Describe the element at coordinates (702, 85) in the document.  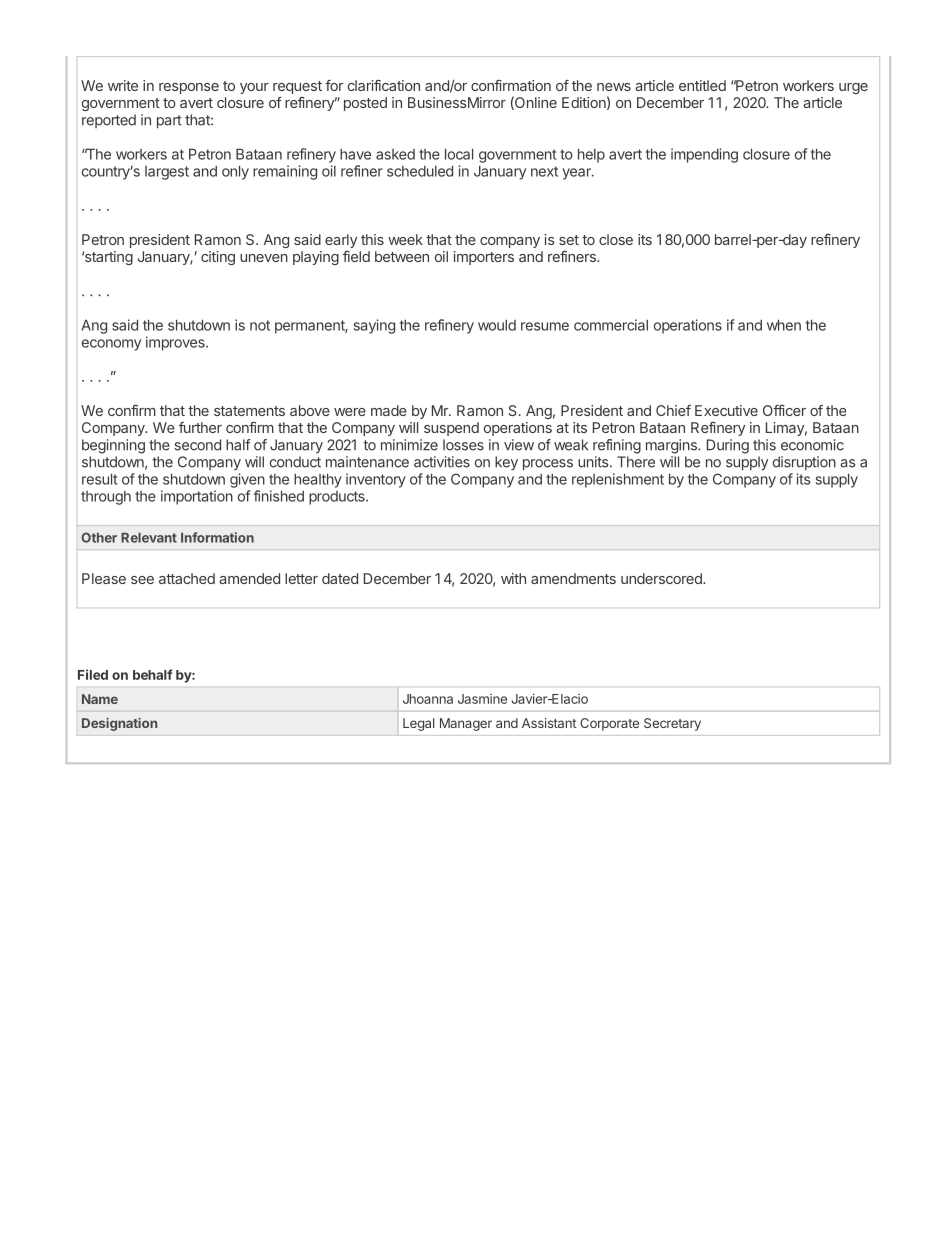
I see `entitled` at that location.
